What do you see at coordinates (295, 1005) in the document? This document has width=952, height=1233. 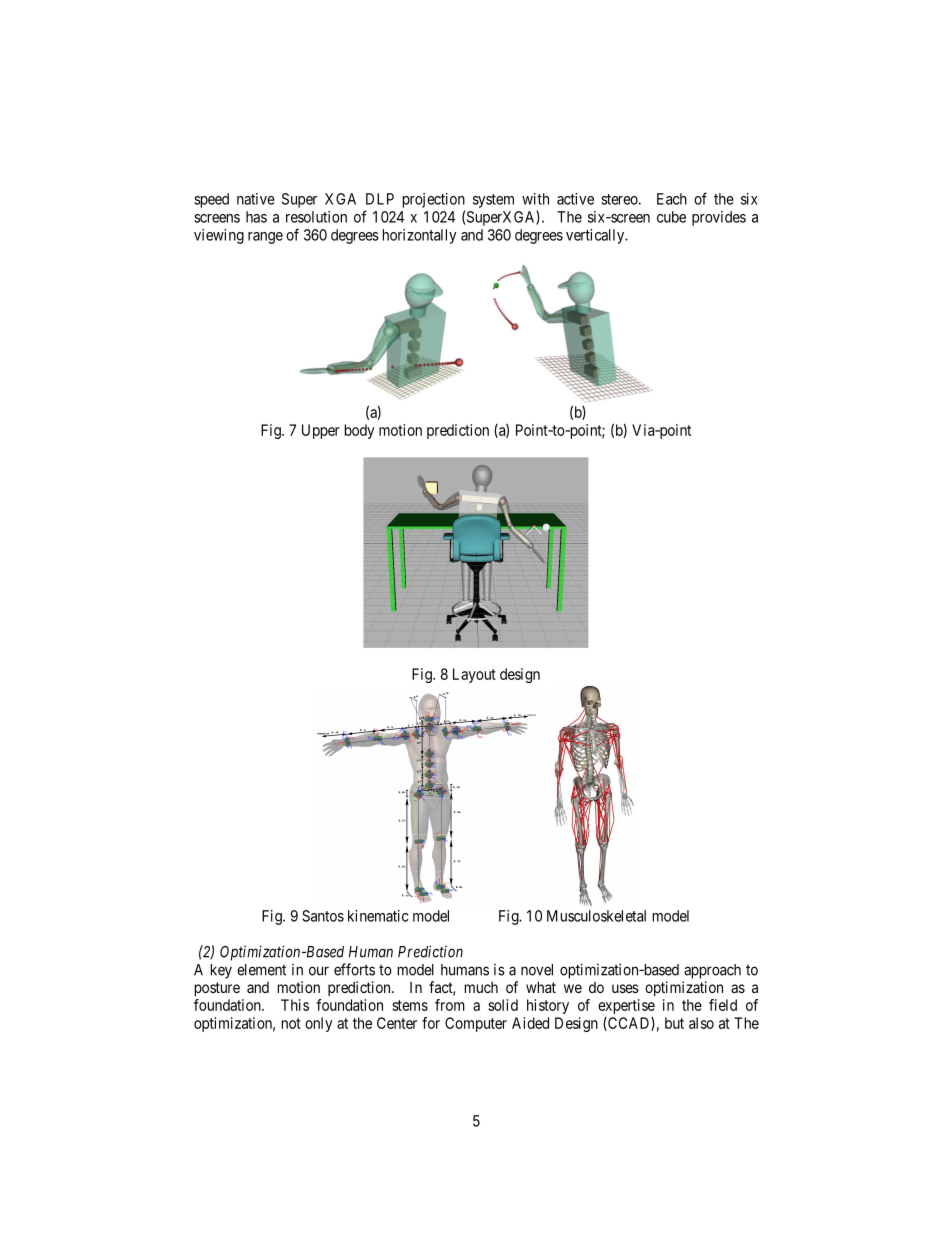 I see `This` at bounding box center [295, 1005].
